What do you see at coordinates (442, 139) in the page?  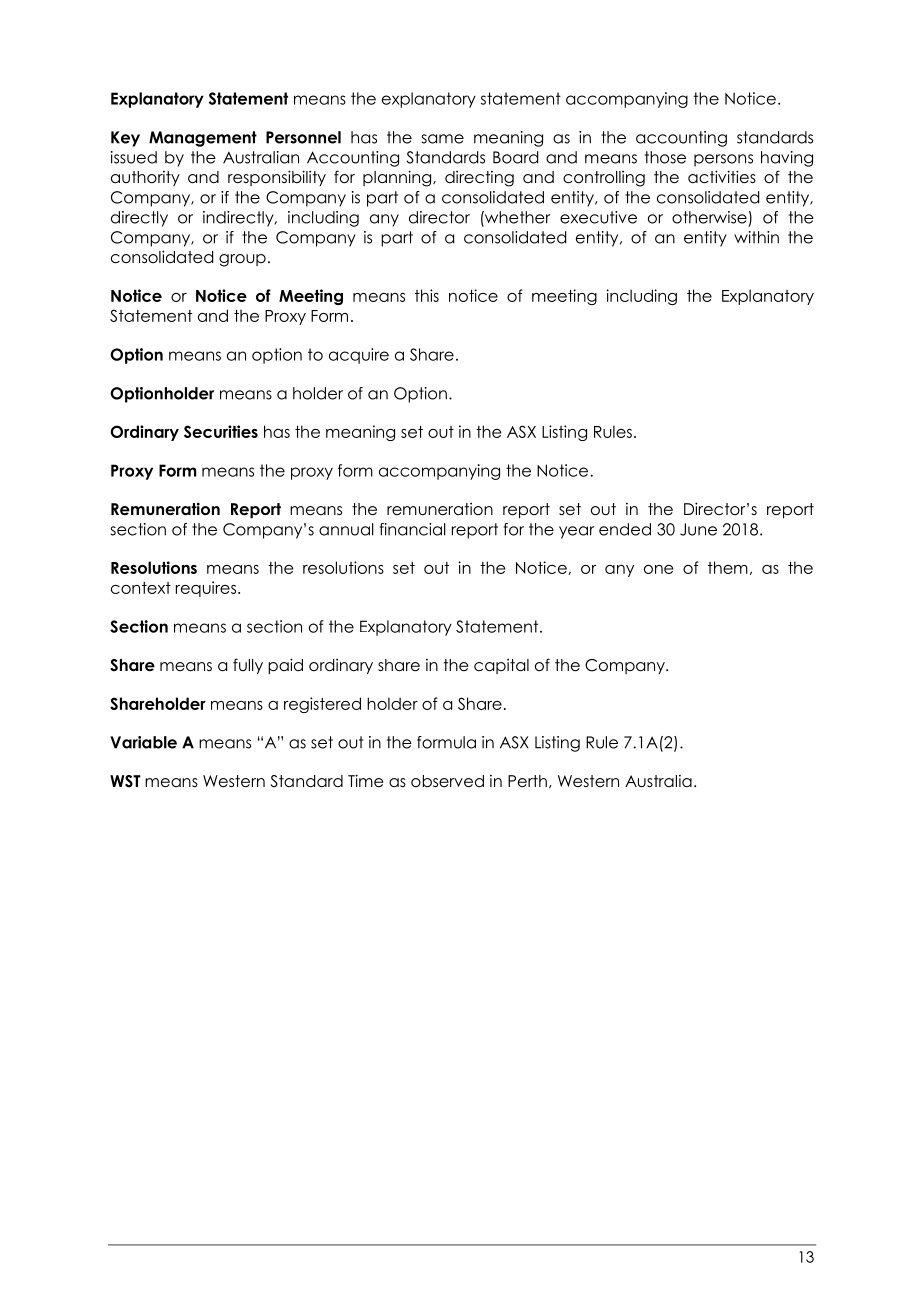 I see `same` at bounding box center [442, 139].
